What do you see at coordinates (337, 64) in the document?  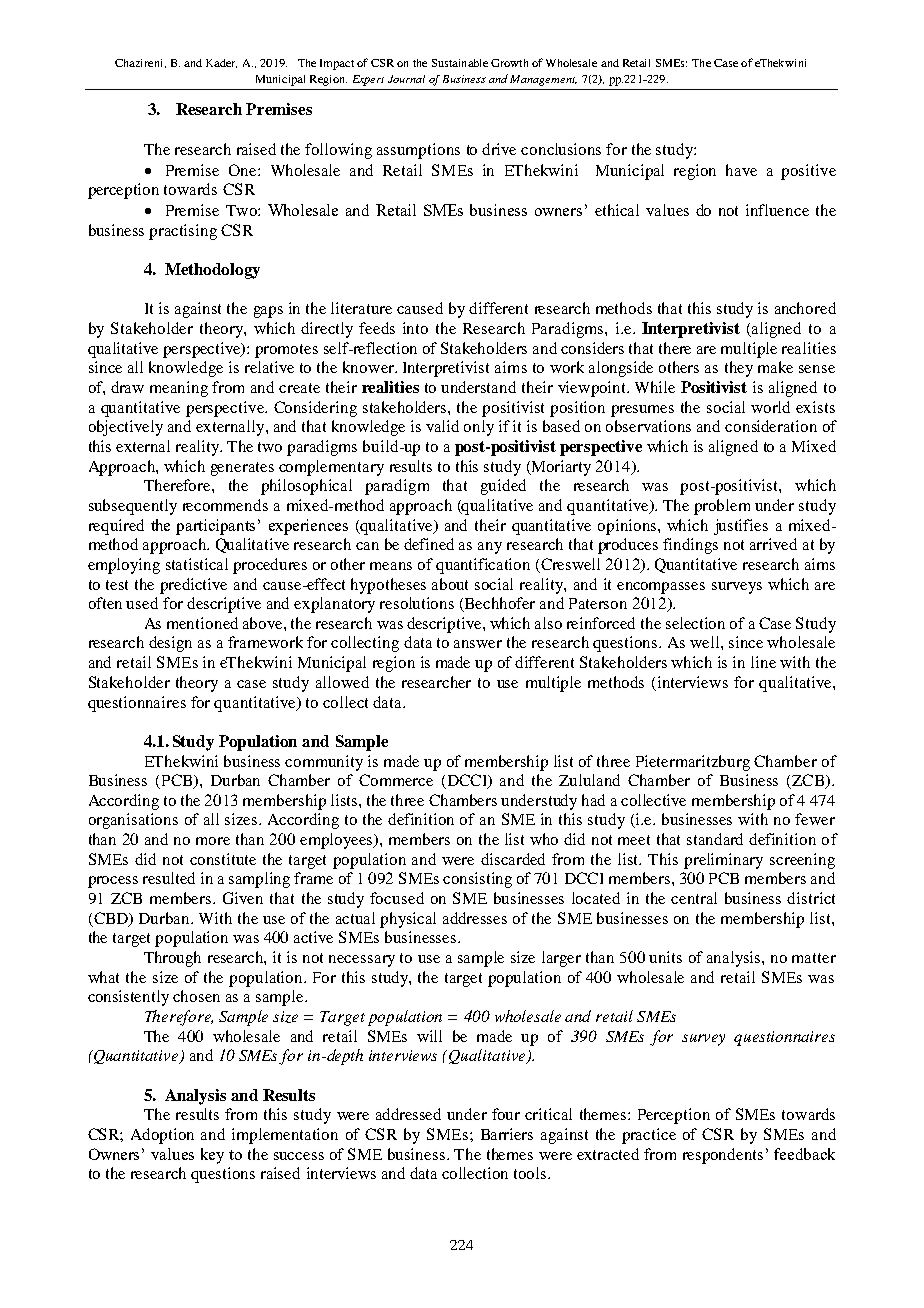 I see `Impact` at bounding box center [337, 64].
